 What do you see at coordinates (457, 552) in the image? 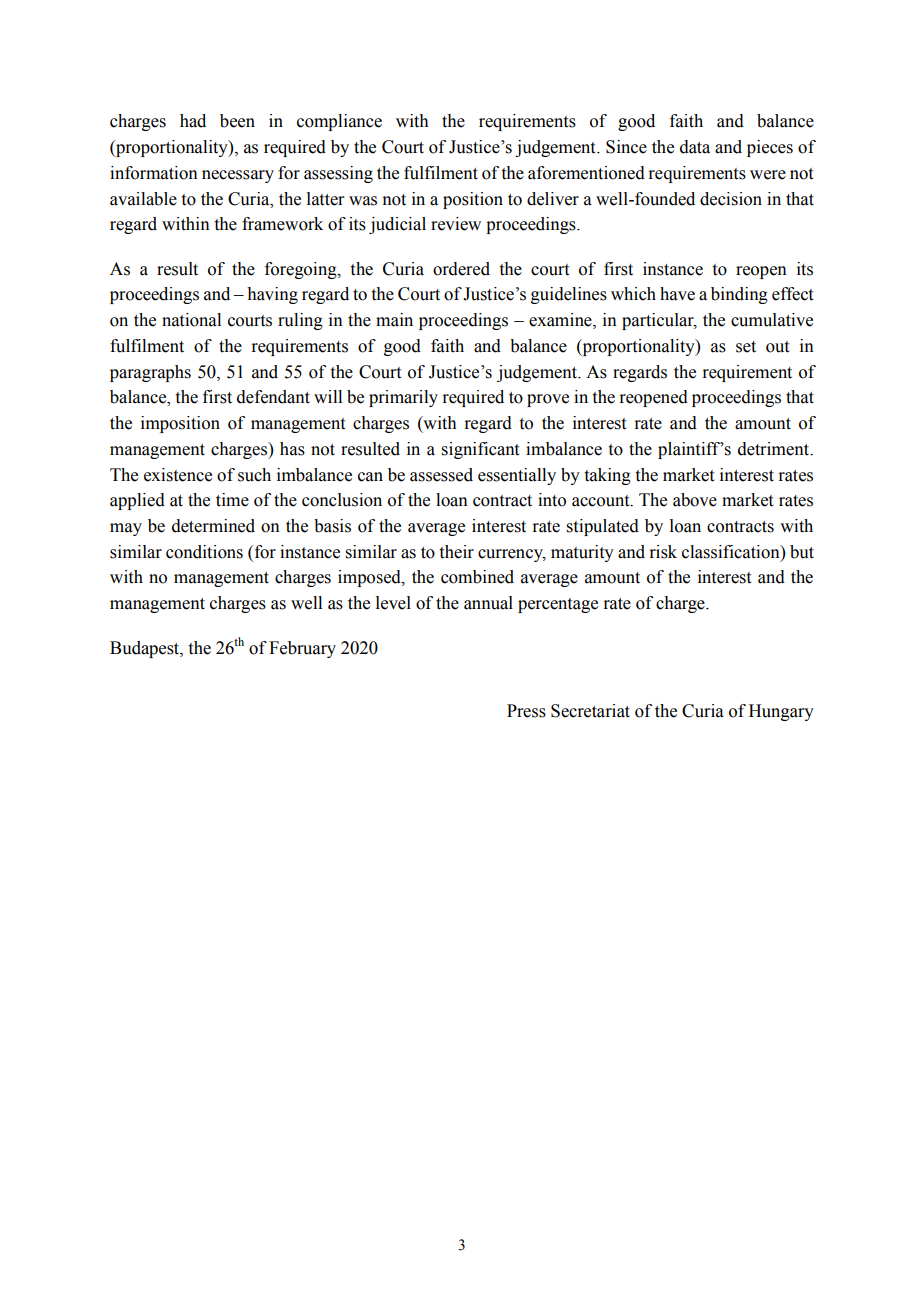
I see `their` at bounding box center [457, 552].
